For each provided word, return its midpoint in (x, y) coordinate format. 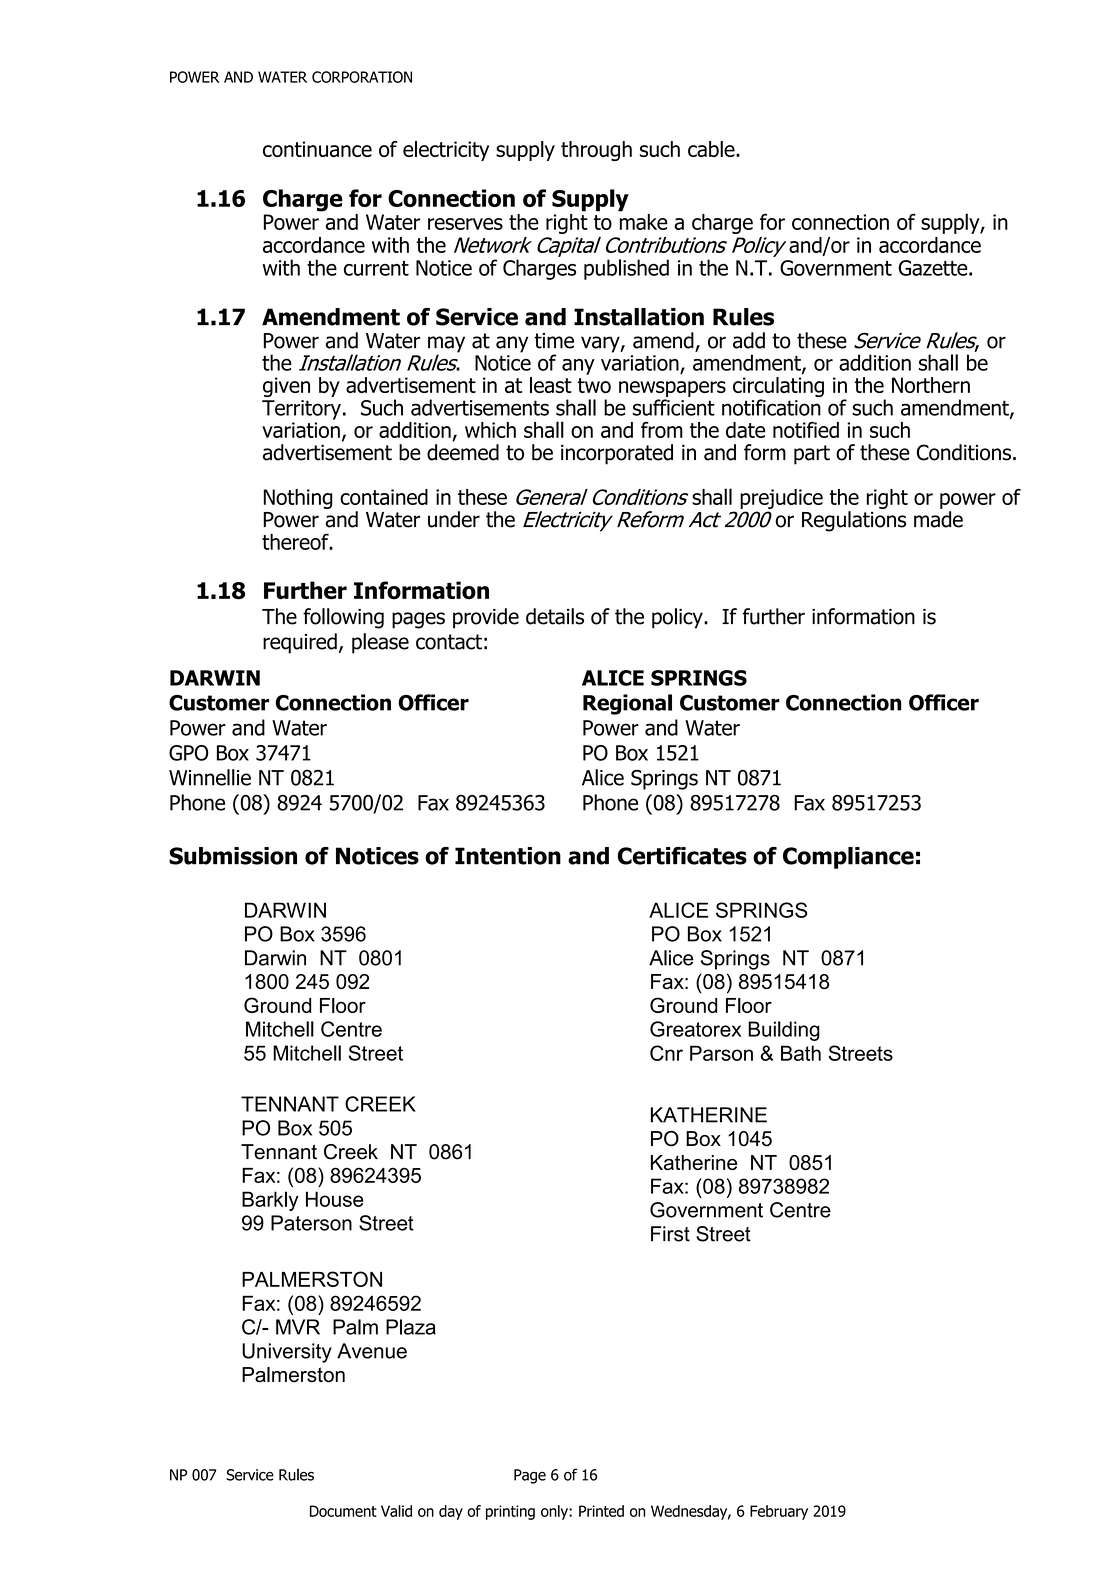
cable (712, 149)
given (286, 387)
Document (343, 1511)
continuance (317, 149)
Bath (801, 1053)
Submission (233, 856)
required (300, 643)
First (670, 1234)
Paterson (311, 1223)
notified (806, 430)
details (555, 616)
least (551, 385)
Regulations (854, 521)
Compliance (848, 858)
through (596, 151)
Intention (508, 856)
